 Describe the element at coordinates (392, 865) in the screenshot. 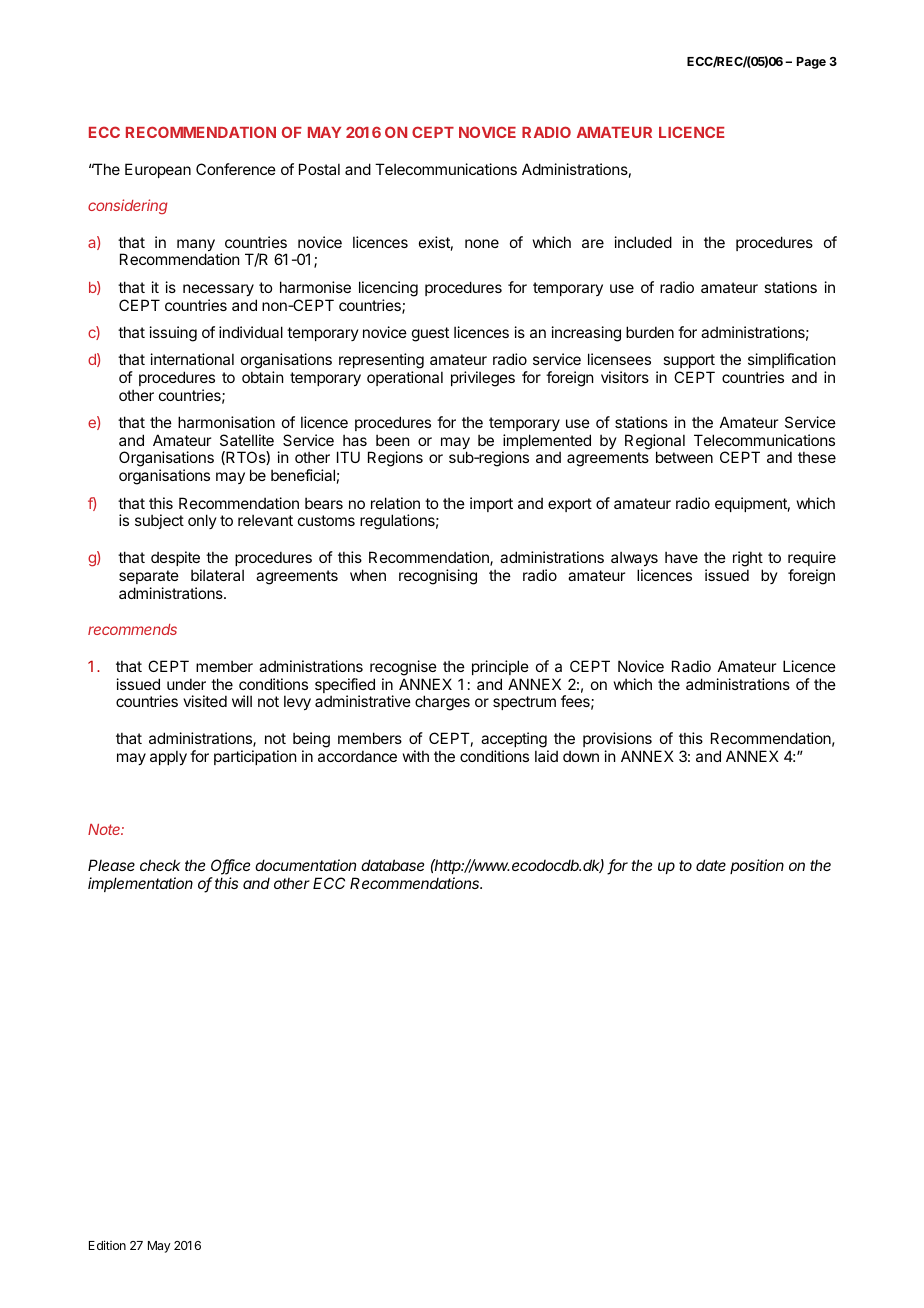

I see `database` at that location.
